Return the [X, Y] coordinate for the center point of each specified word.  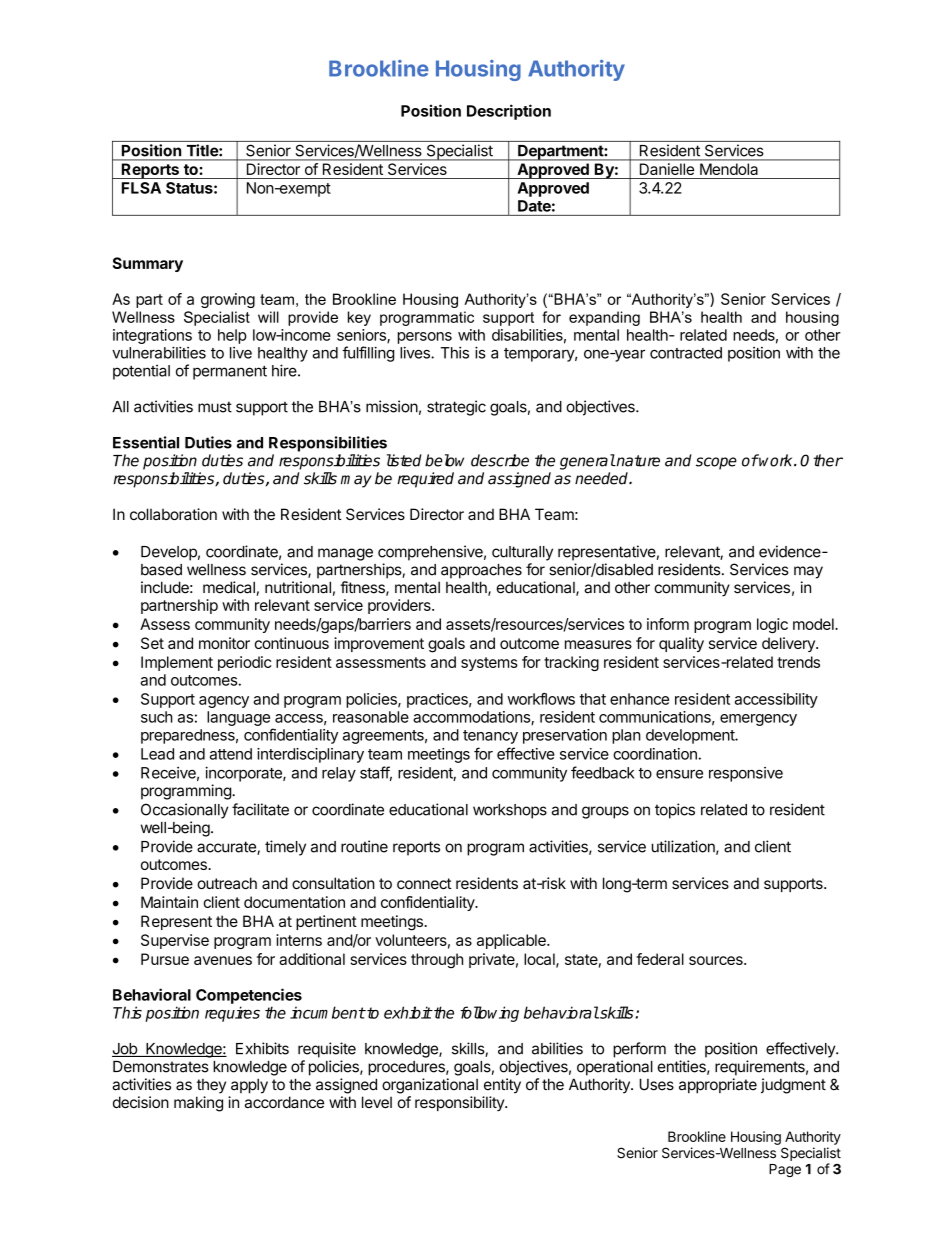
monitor [224, 643]
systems [489, 664]
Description [509, 112]
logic [772, 625]
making [198, 1104]
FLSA [141, 188]
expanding [604, 318]
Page [785, 1170]
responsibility [460, 1103]
